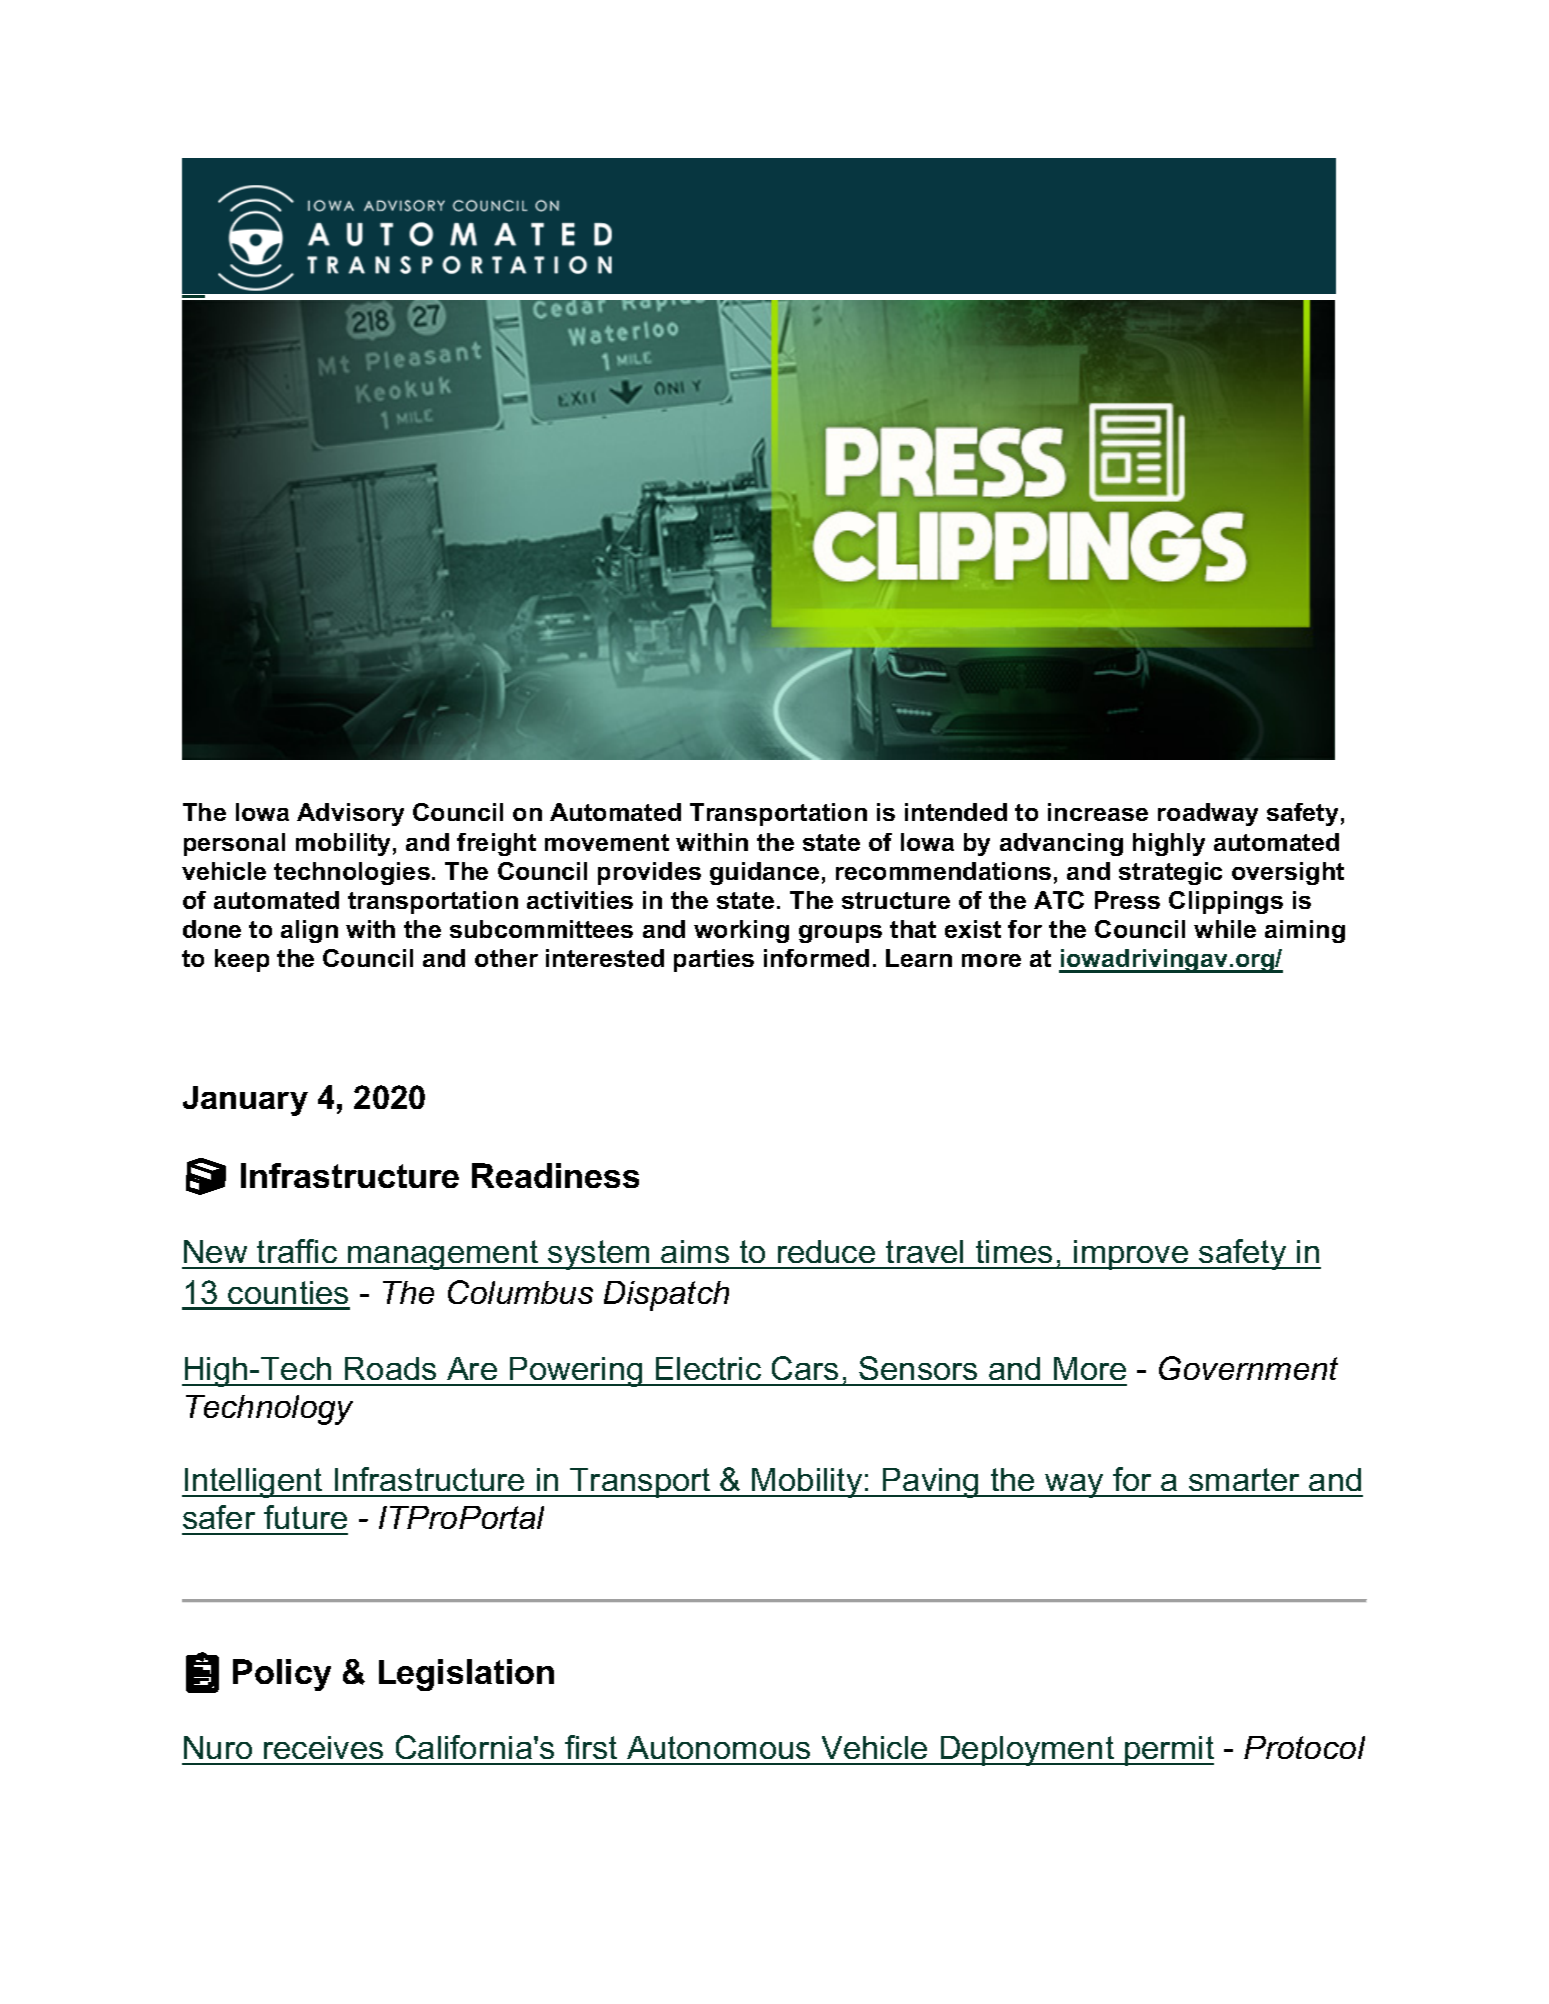 The image size is (1549, 2004). I want to click on guidance, so click(764, 873).
